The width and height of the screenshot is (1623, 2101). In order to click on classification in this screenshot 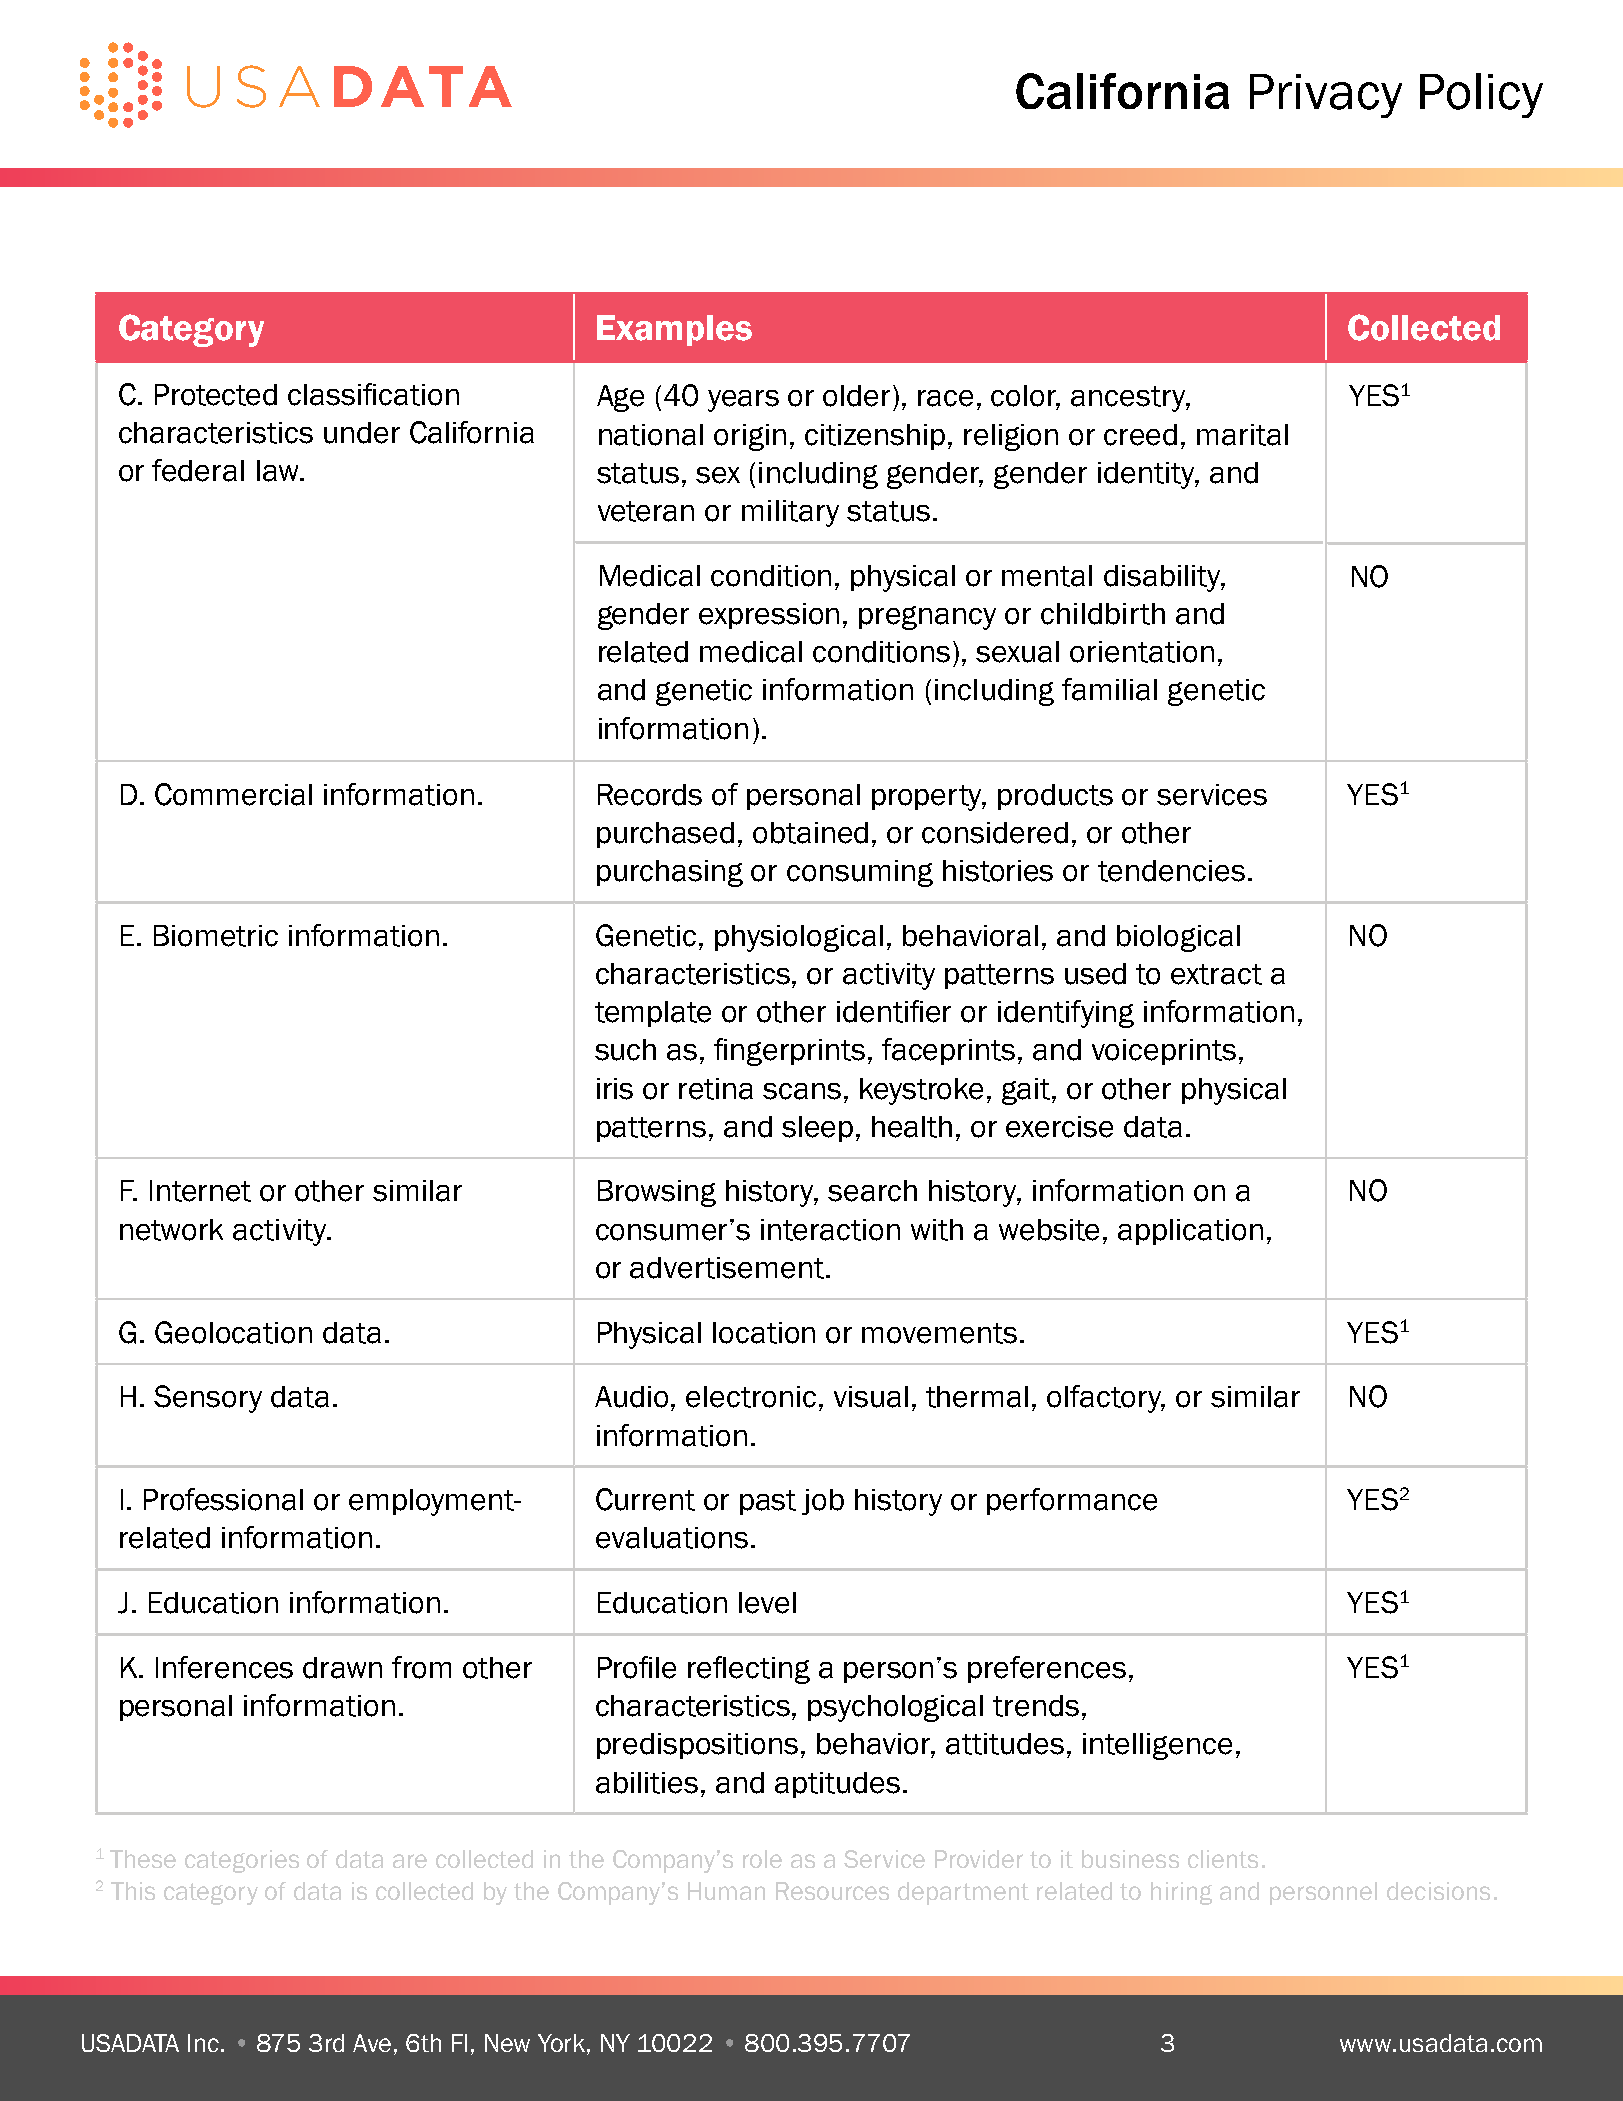, I will do `click(373, 394)`.
